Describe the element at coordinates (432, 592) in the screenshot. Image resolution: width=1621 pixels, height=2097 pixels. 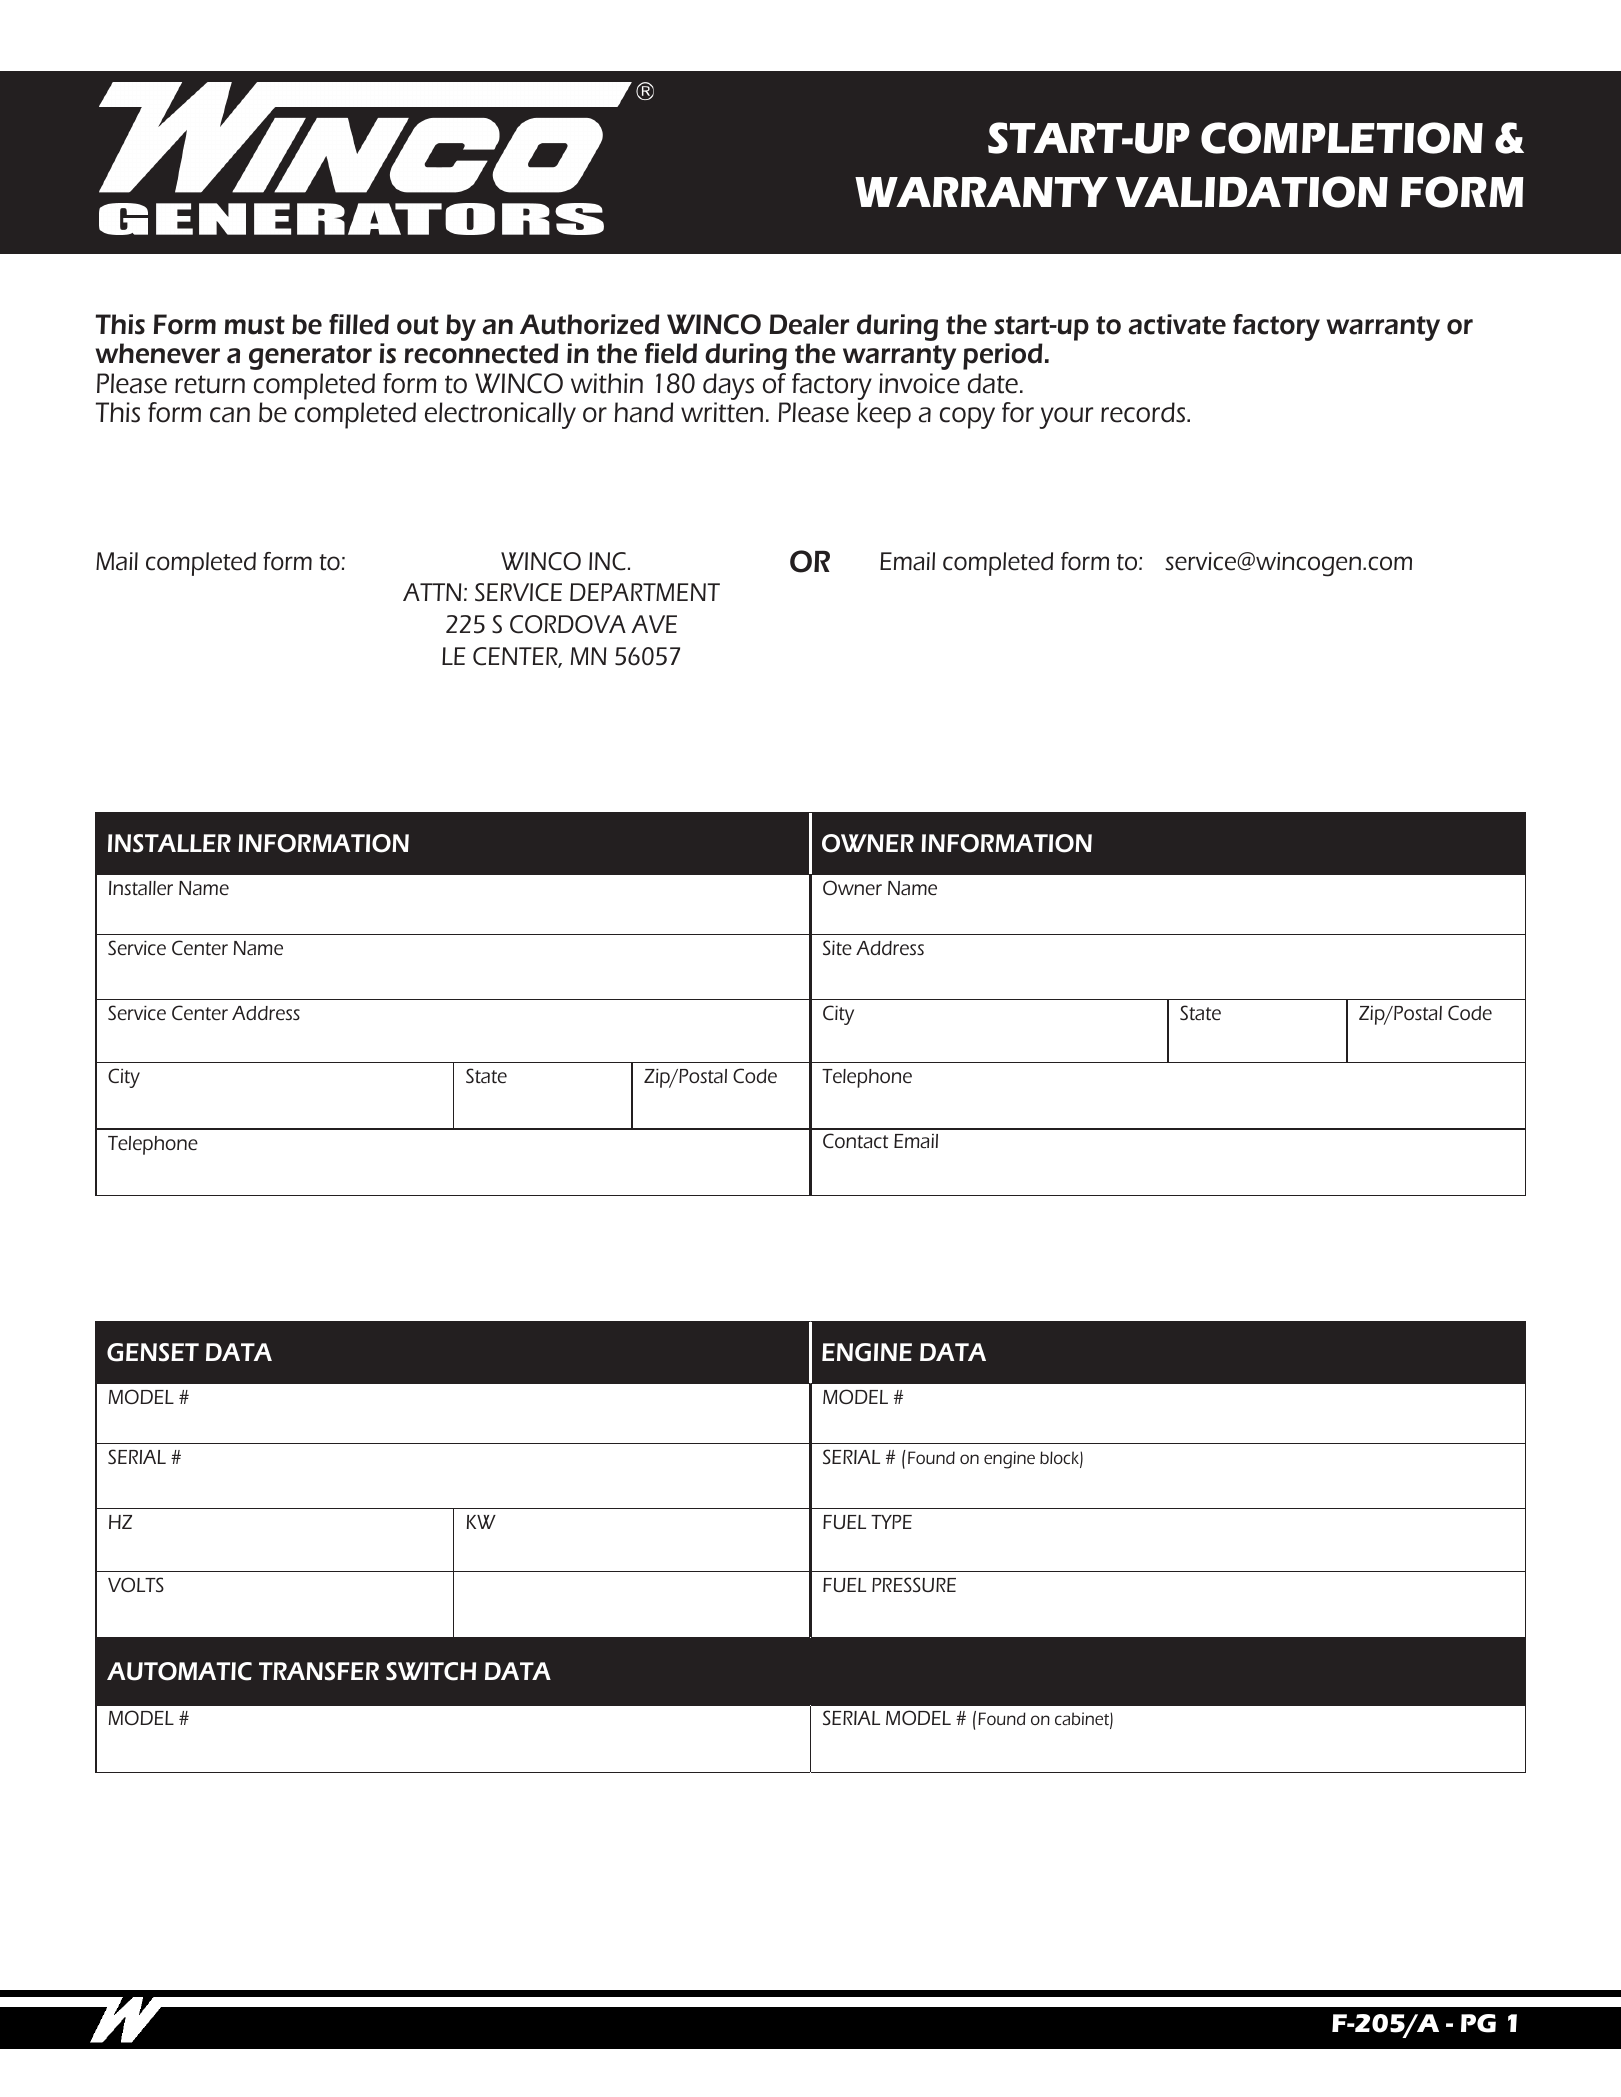
I see `ATTN` at that location.
